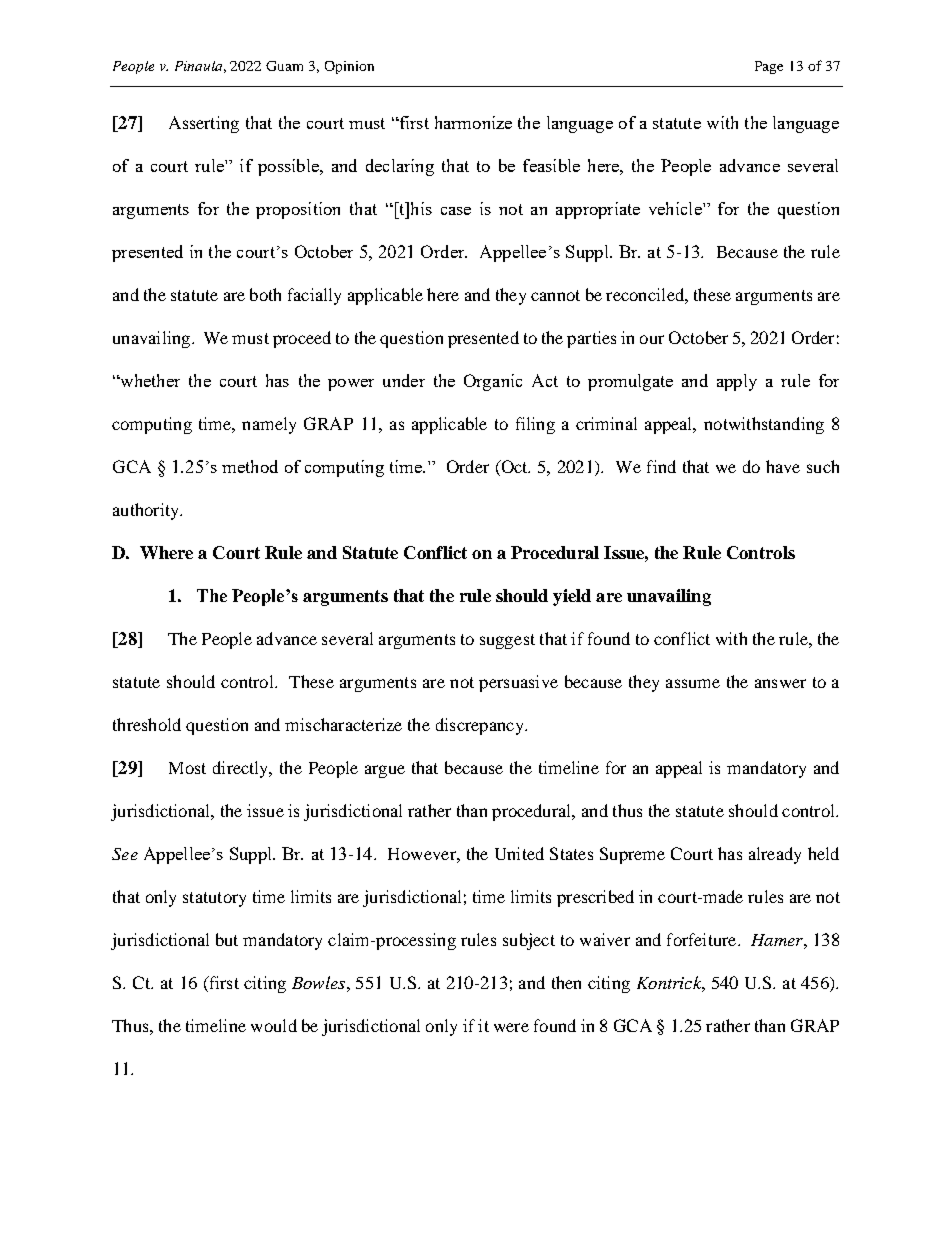  What do you see at coordinates (511, 1027) in the page?
I see `were` at bounding box center [511, 1027].
